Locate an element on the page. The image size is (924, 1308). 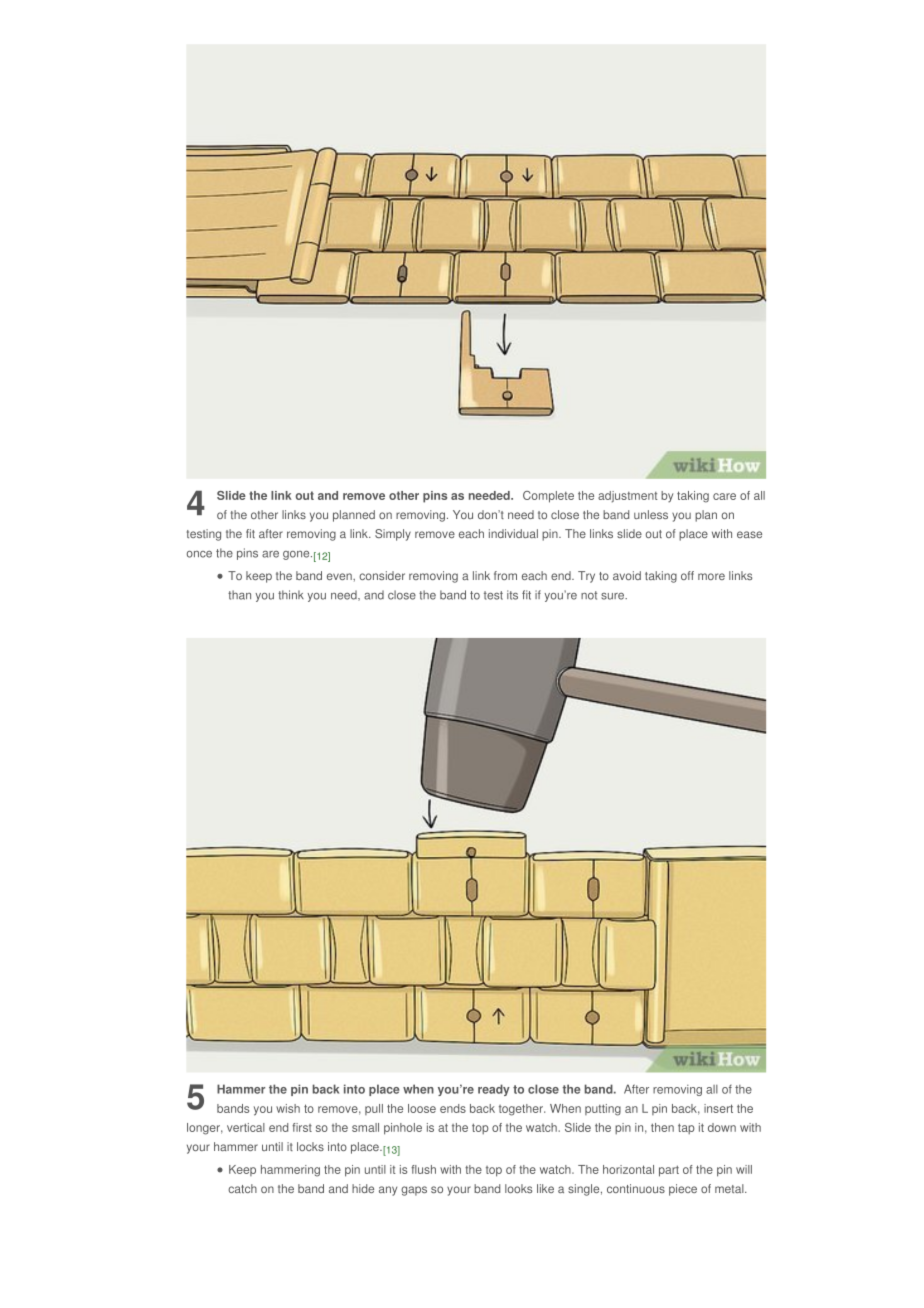
think is located at coordinates (291, 595).
